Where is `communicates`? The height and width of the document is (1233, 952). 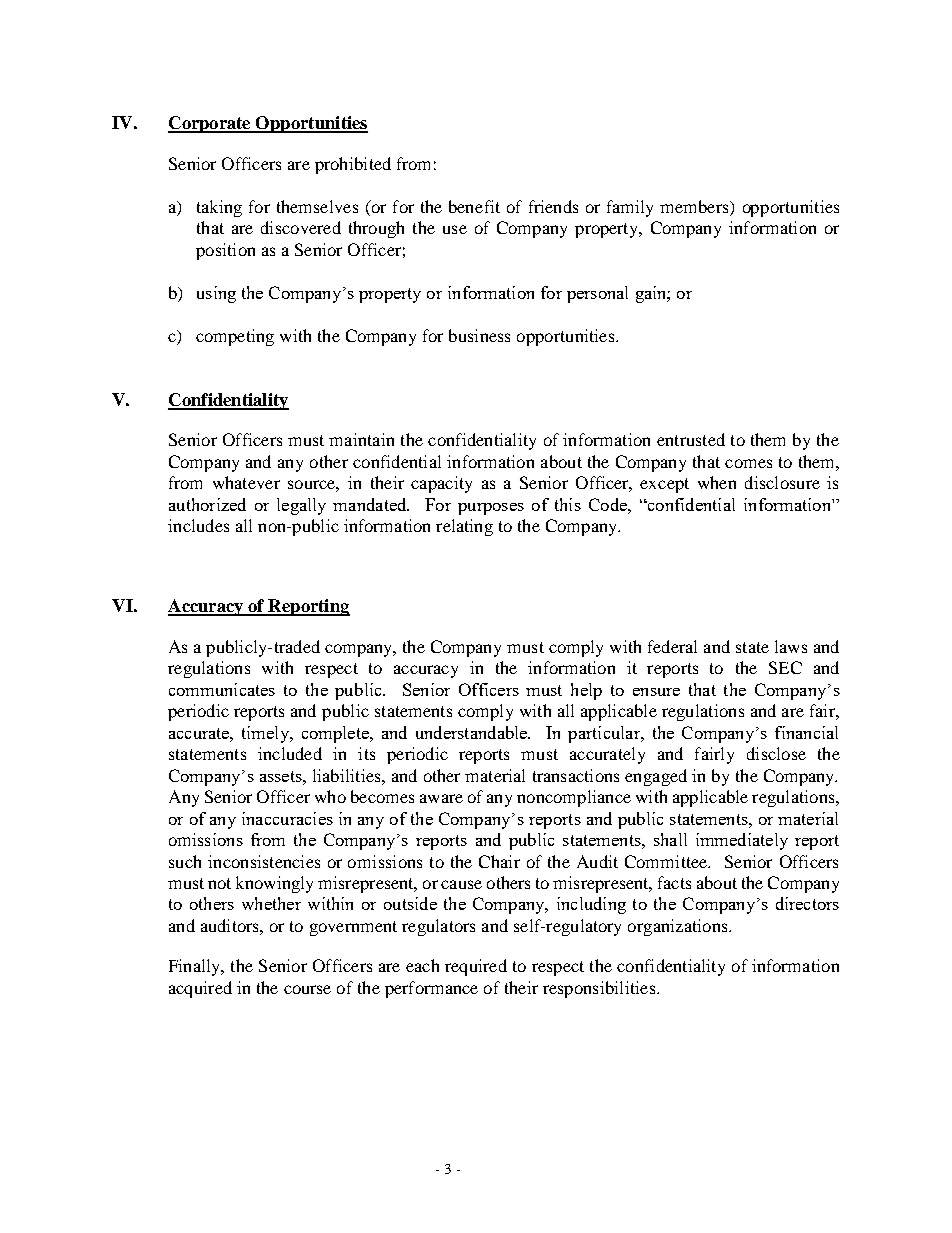 communicates is located at coordinates (222, 689).
